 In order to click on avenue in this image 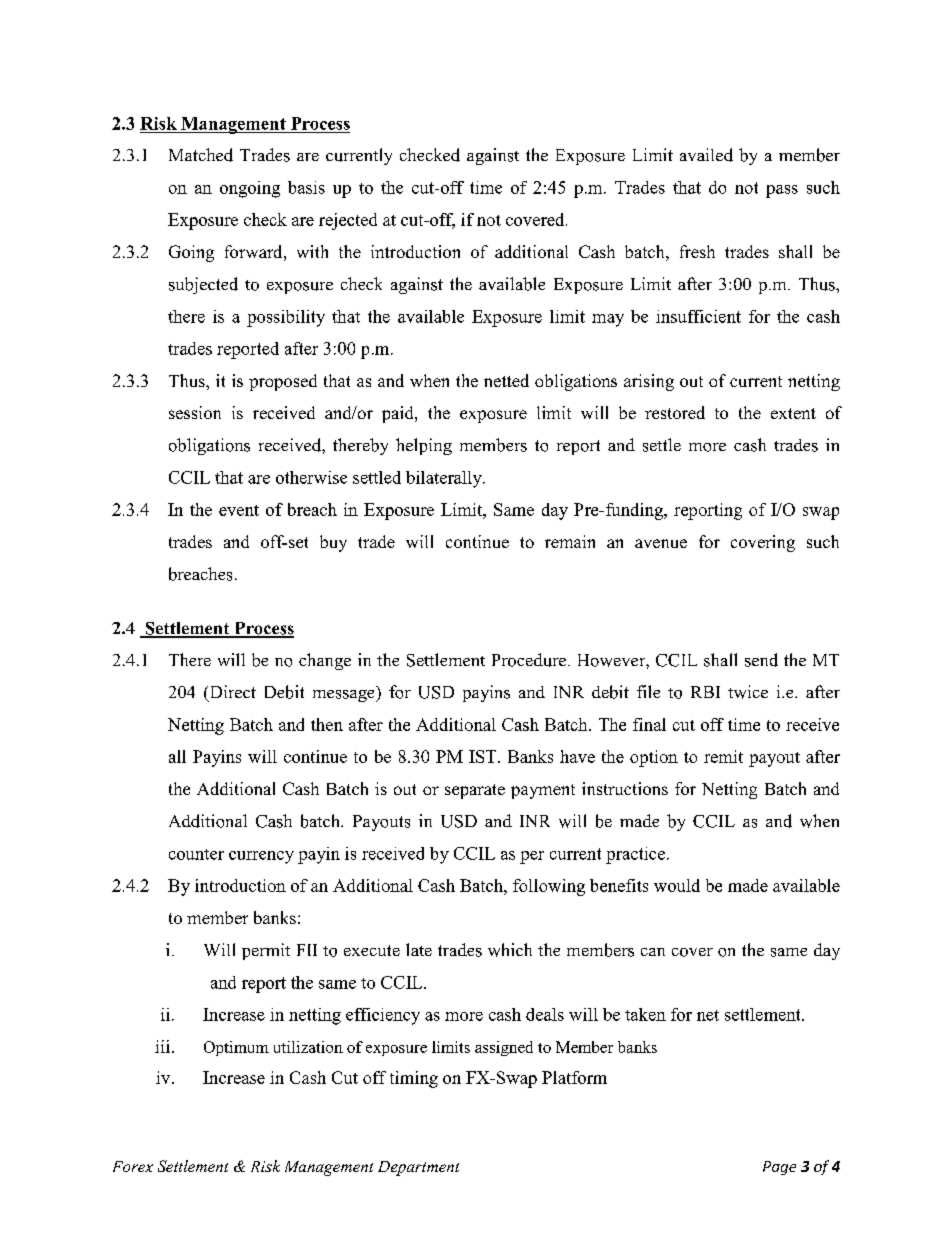, I will do `click(661, 543)`.
